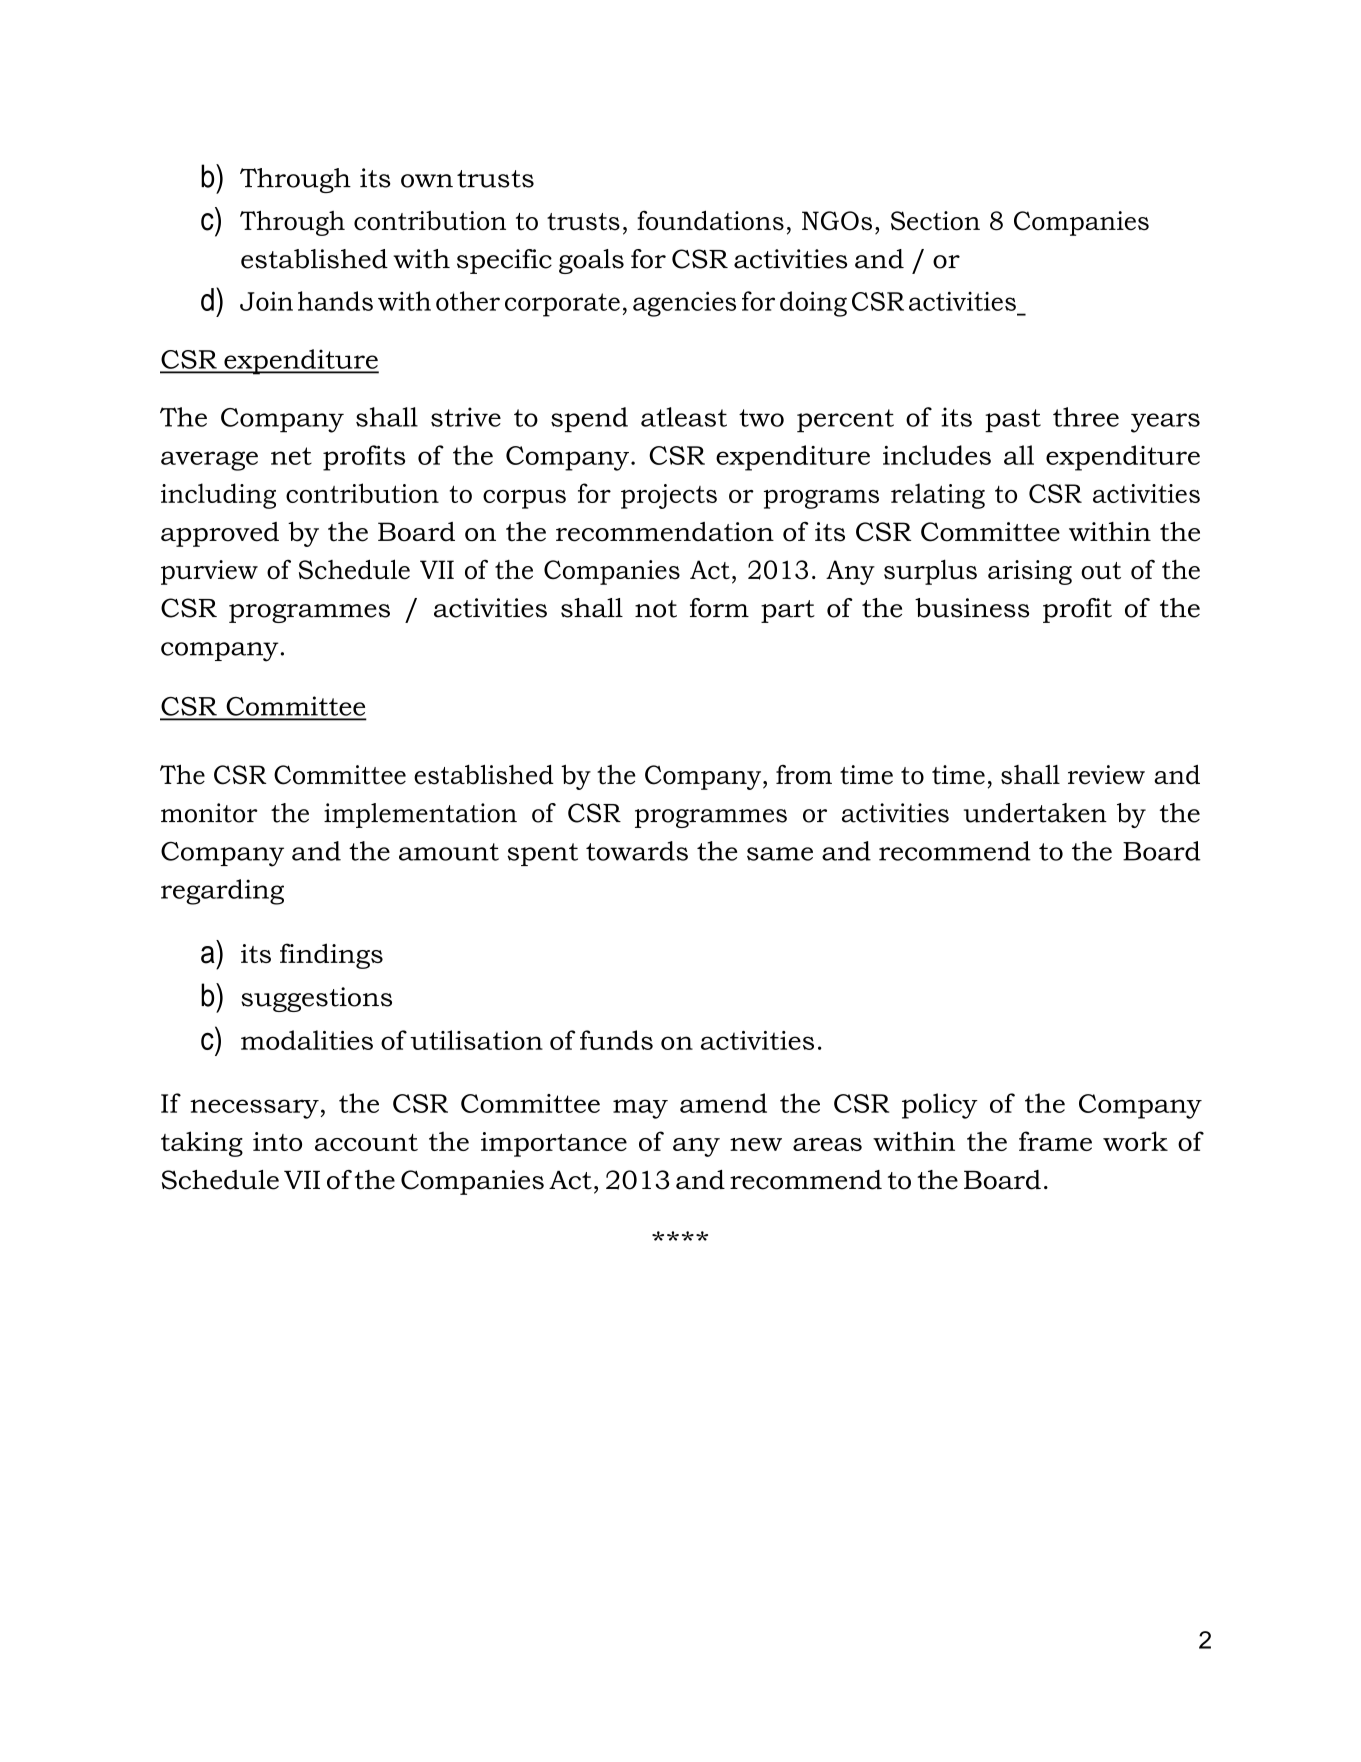 This page has height=1762, width=1361. I want to click on specific, so click(504, 261).
